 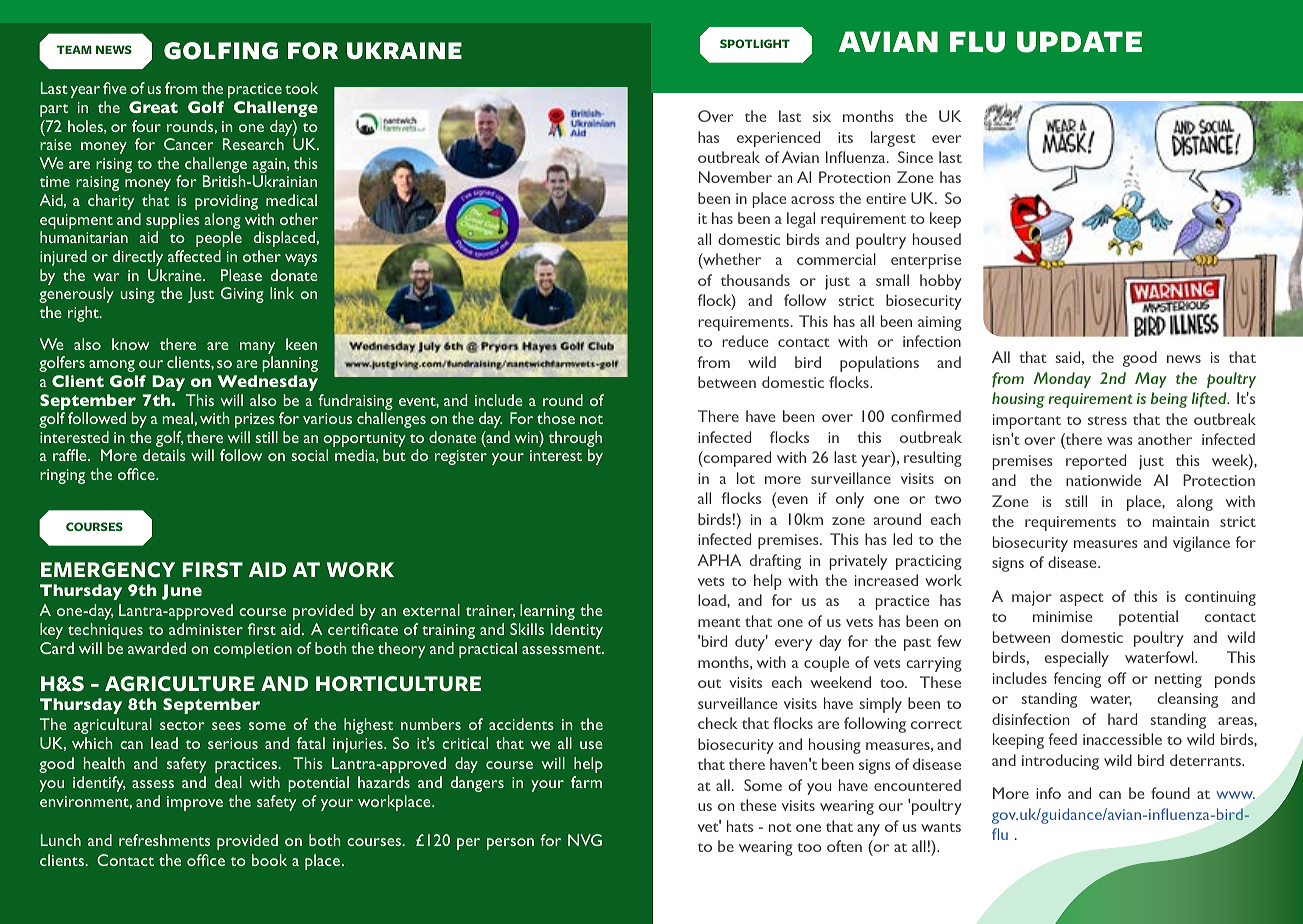 I want to click on NVG, so click(x=585, y=840).
